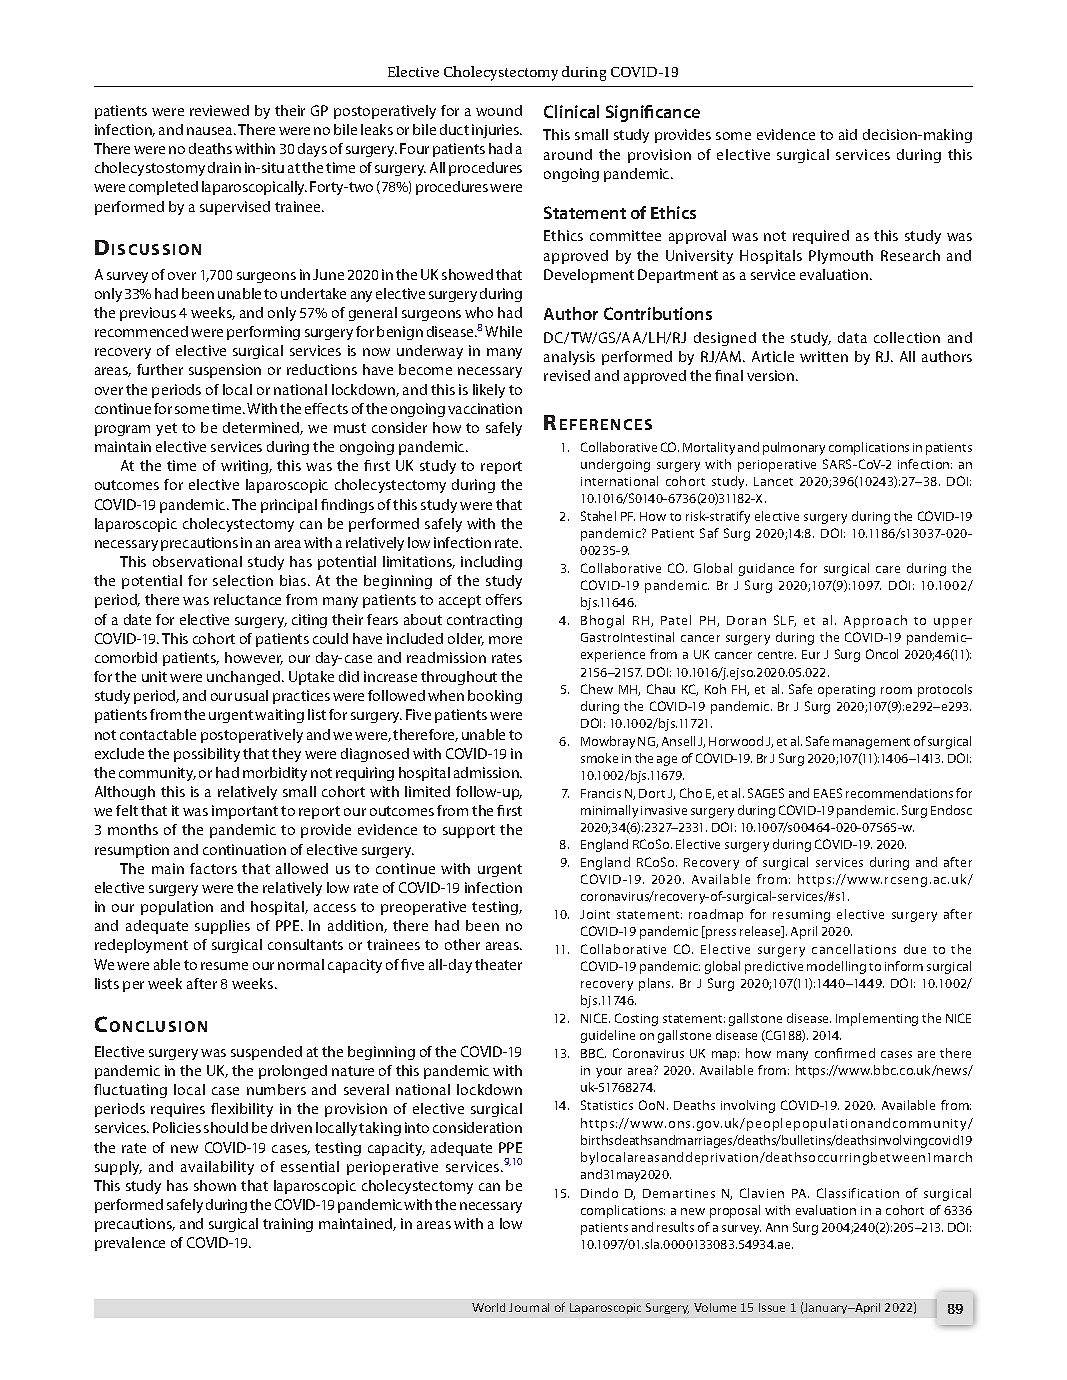 The image size is (1067, 1380). What do you see at coordinates (495, 697) in the screenshot?
I see `booking` at bounding box center [495, 697].
